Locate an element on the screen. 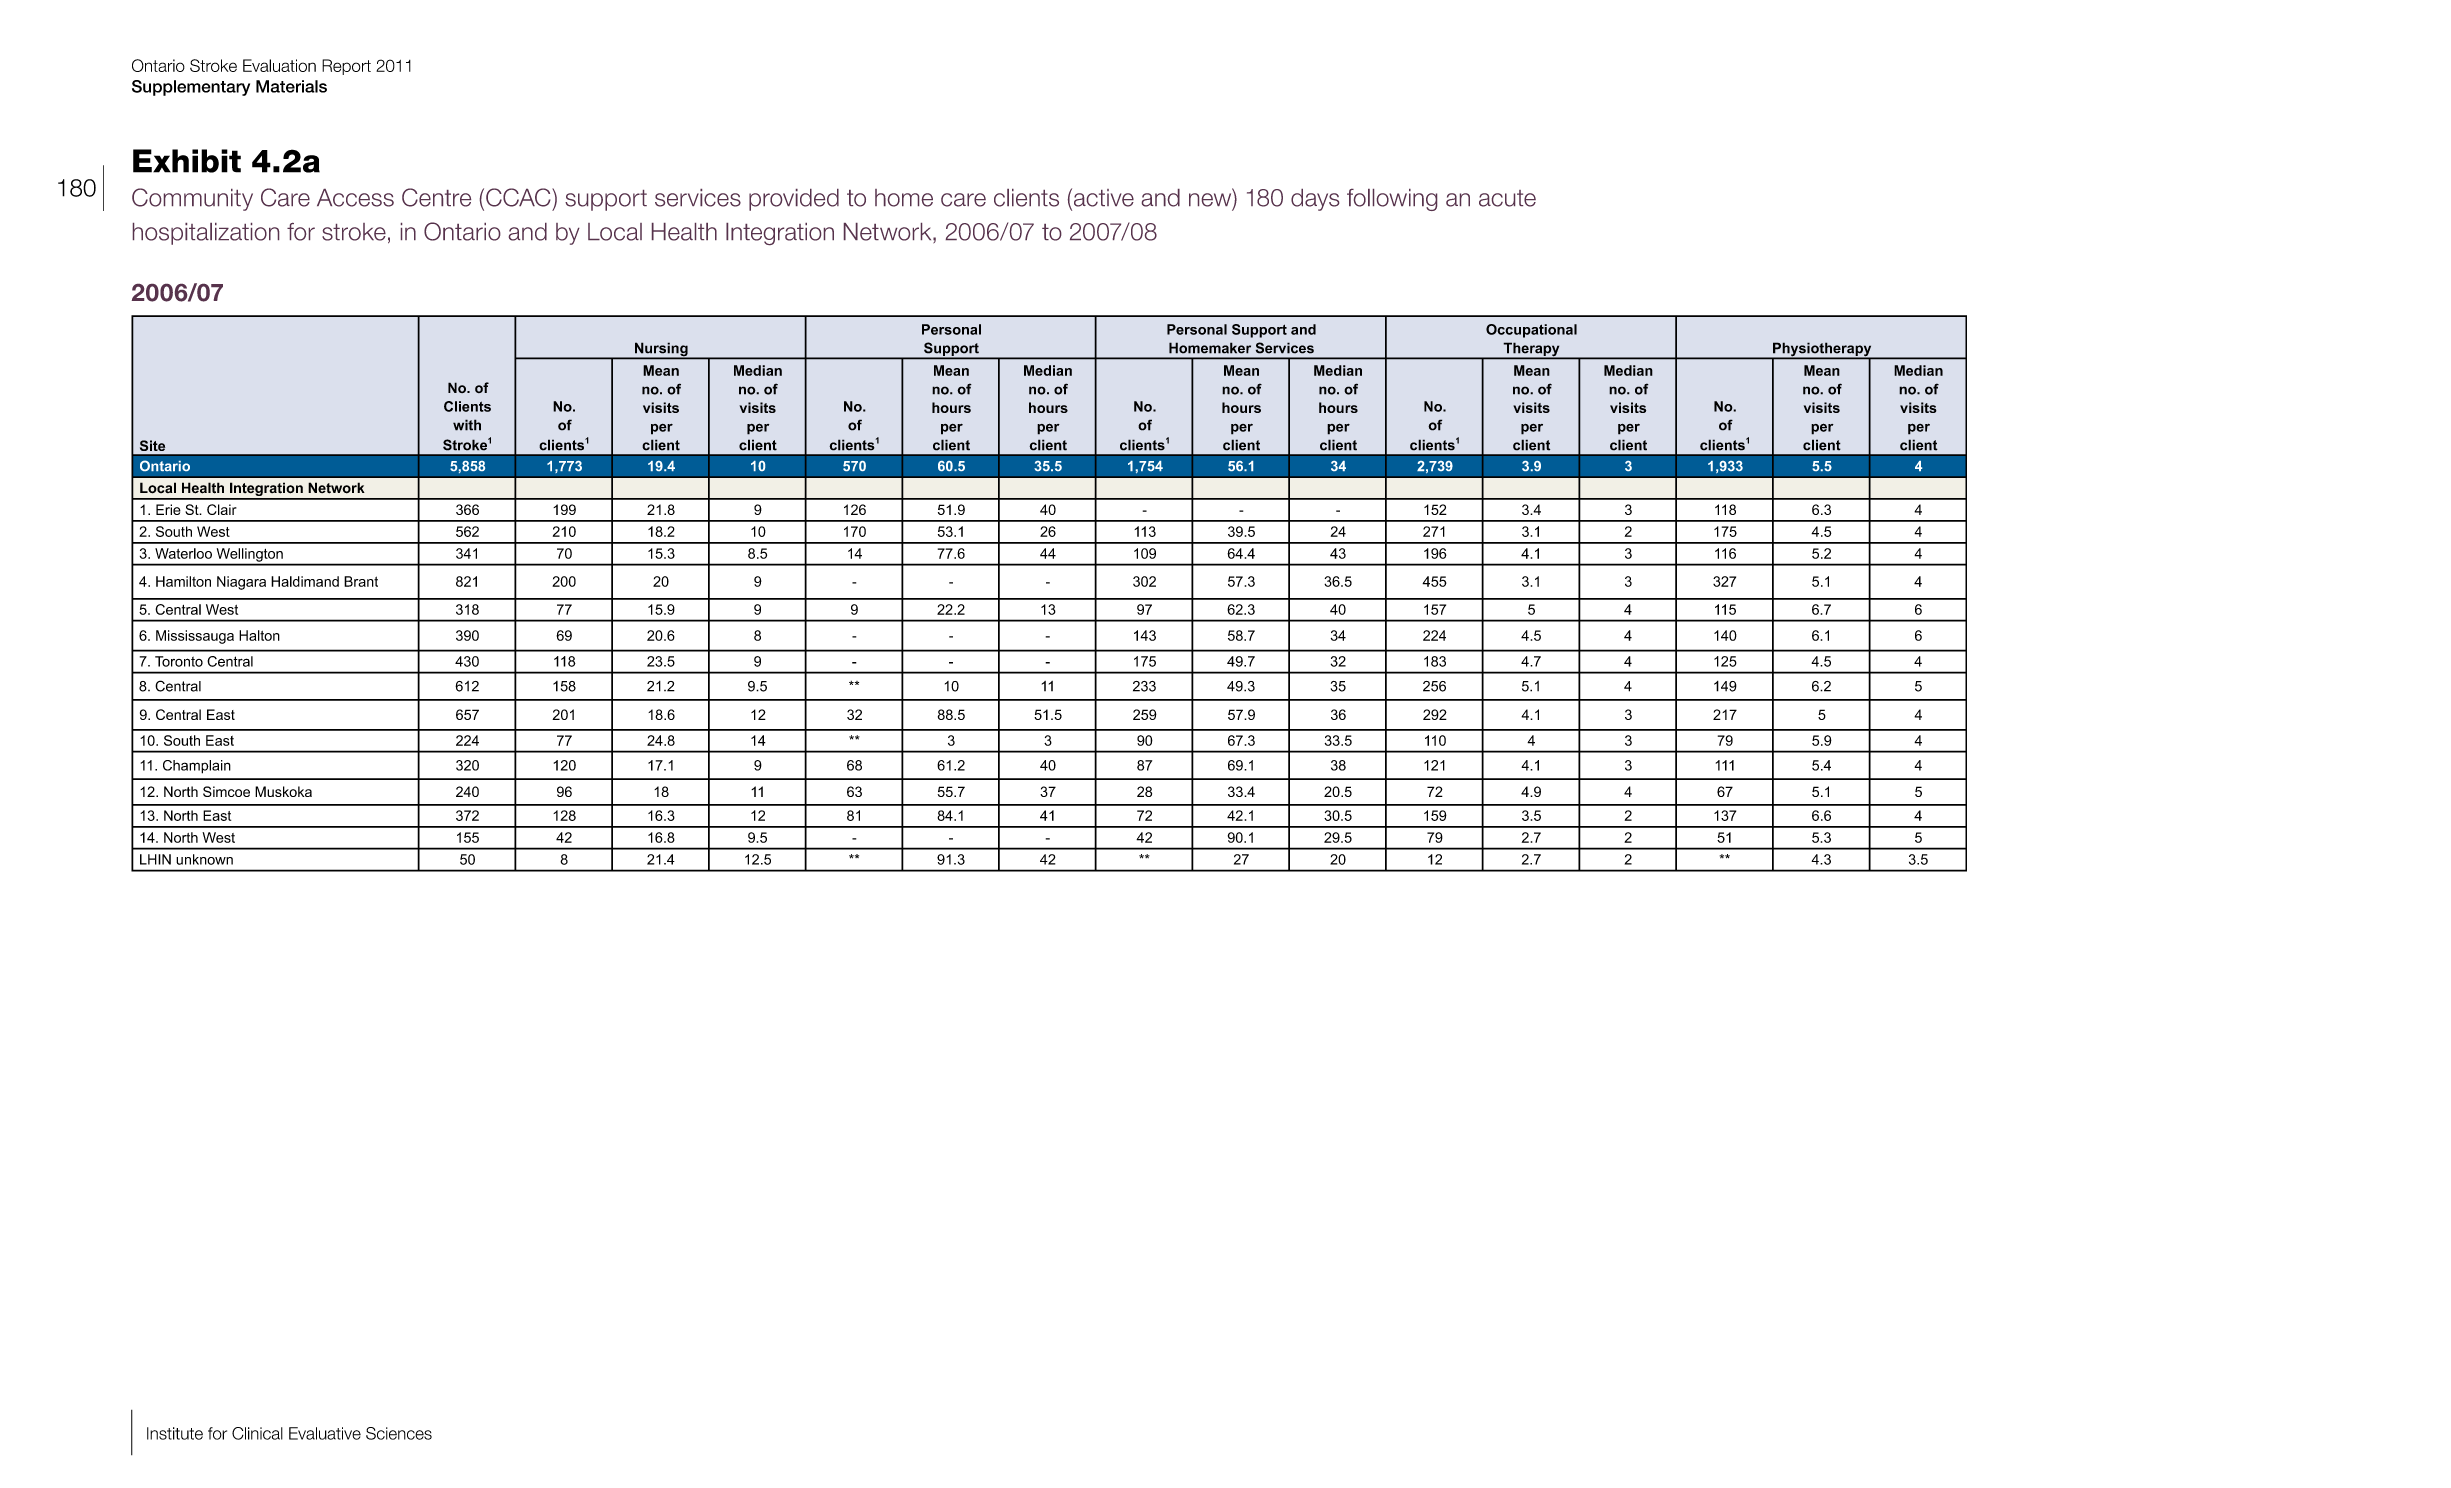 The width and height of the screenshot is (2451, 1488). Sciences is located at coordinates (399, 1433).
